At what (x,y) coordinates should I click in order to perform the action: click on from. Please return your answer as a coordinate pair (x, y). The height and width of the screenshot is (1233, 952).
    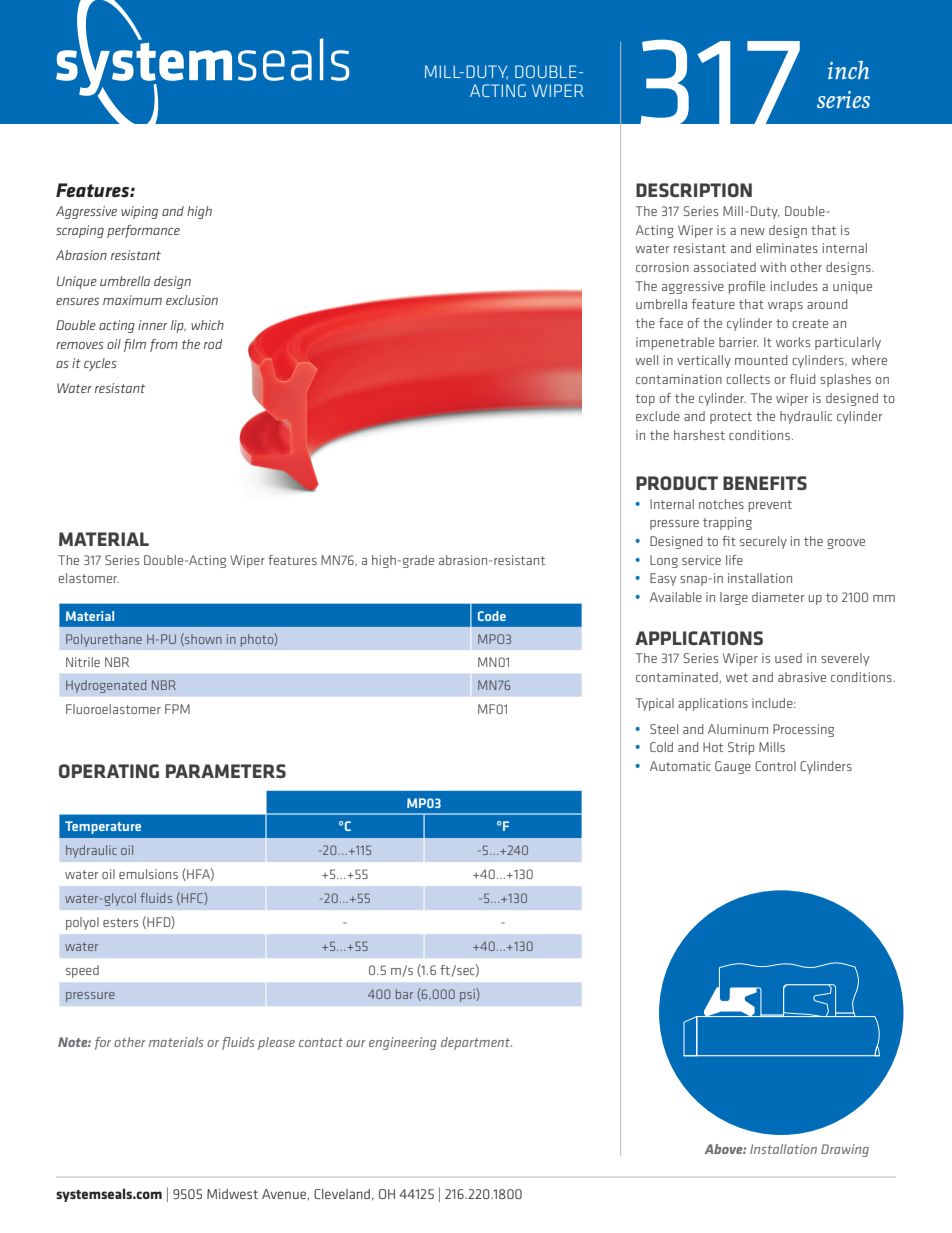
    Looking at the image, I should click on (164, 345).
